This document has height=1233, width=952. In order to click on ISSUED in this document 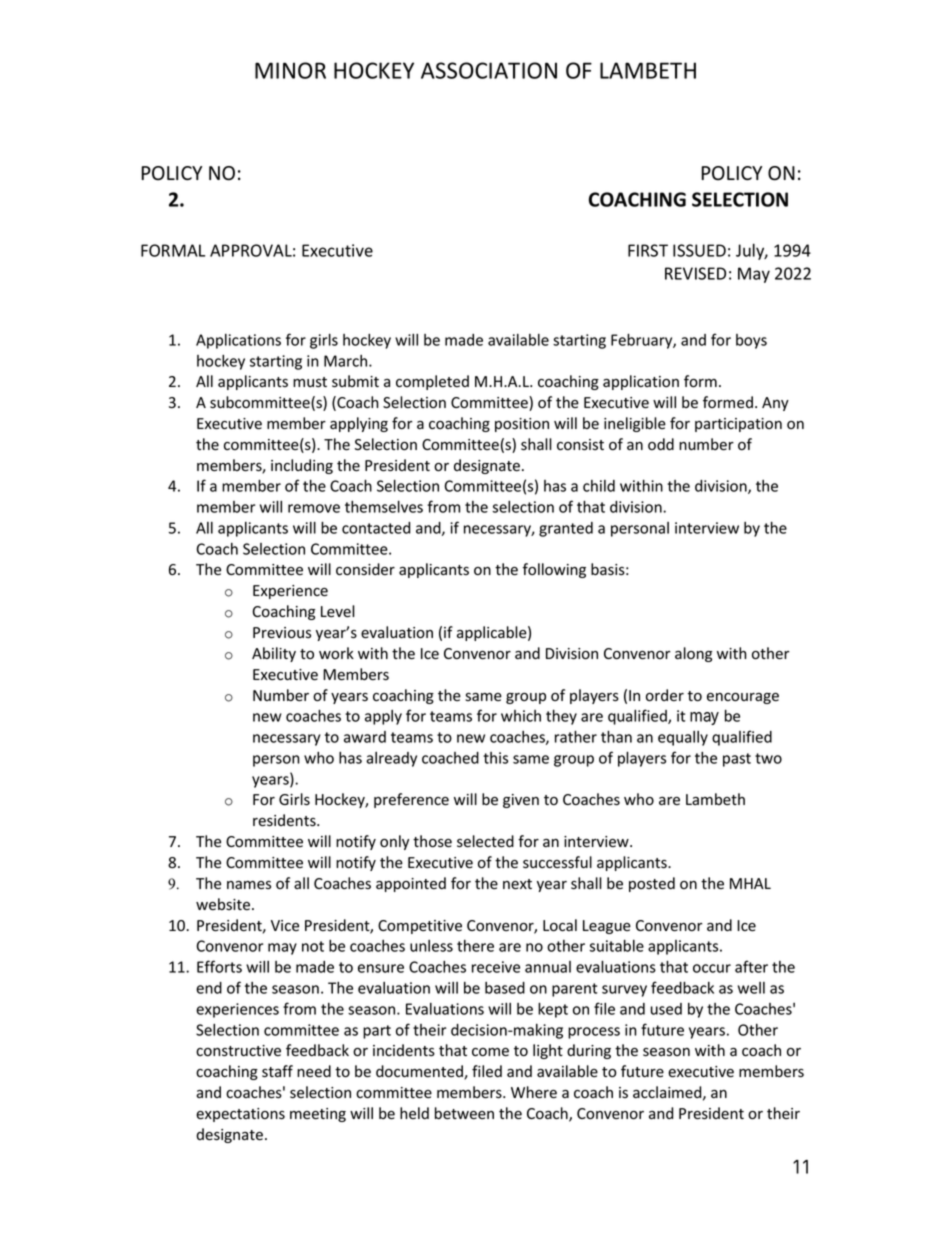, I will do `click(699, 250)`.
